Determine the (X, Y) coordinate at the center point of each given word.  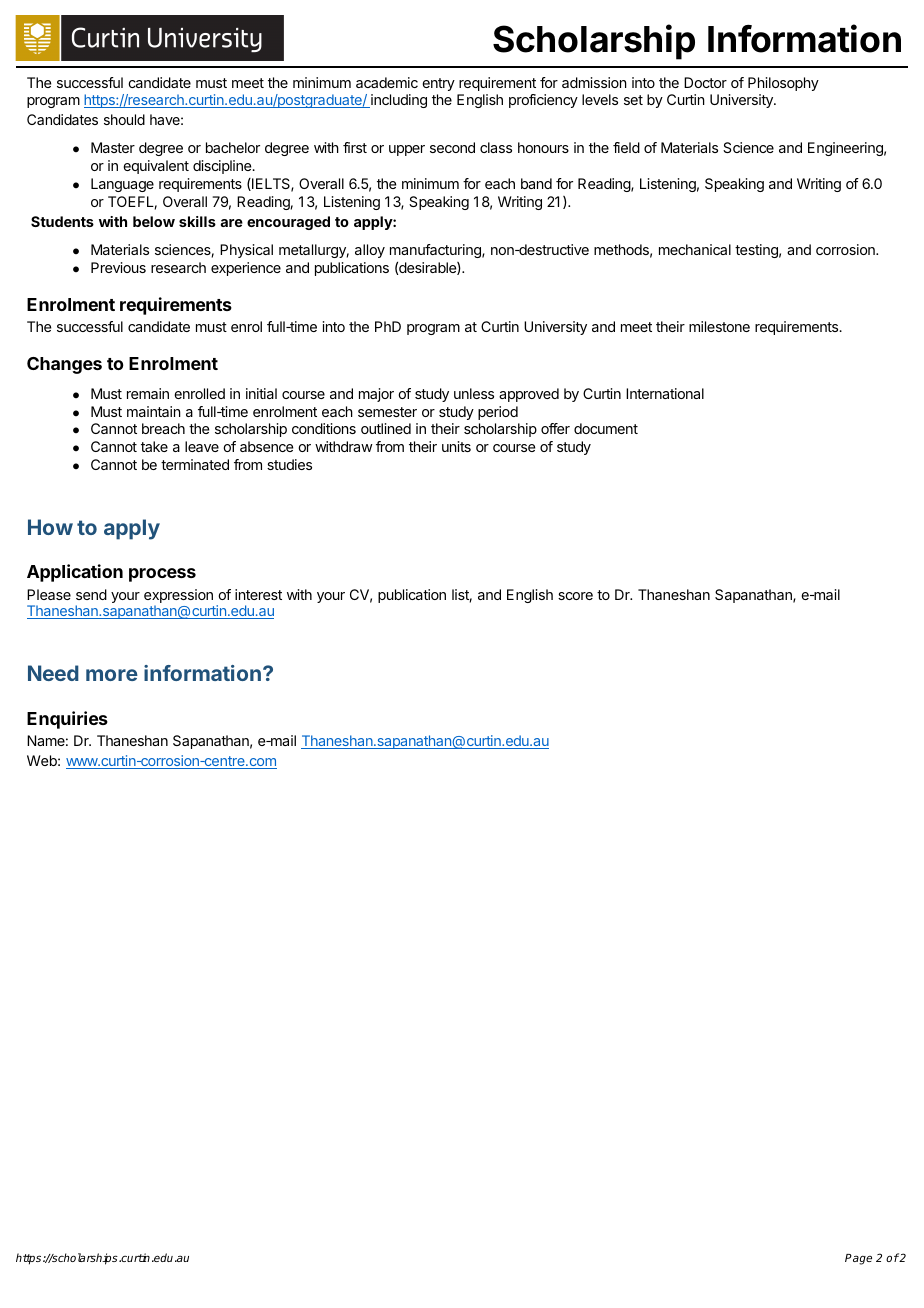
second (452, 147)
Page (858, 1259)
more (112, 675)
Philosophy (783, 84)
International (665, 393)
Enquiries (67, 720)
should (124, 119)
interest (258, 594)
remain (148, 393)
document (606, 428)
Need (53, 673)
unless (474, 393)
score (575, 596)
